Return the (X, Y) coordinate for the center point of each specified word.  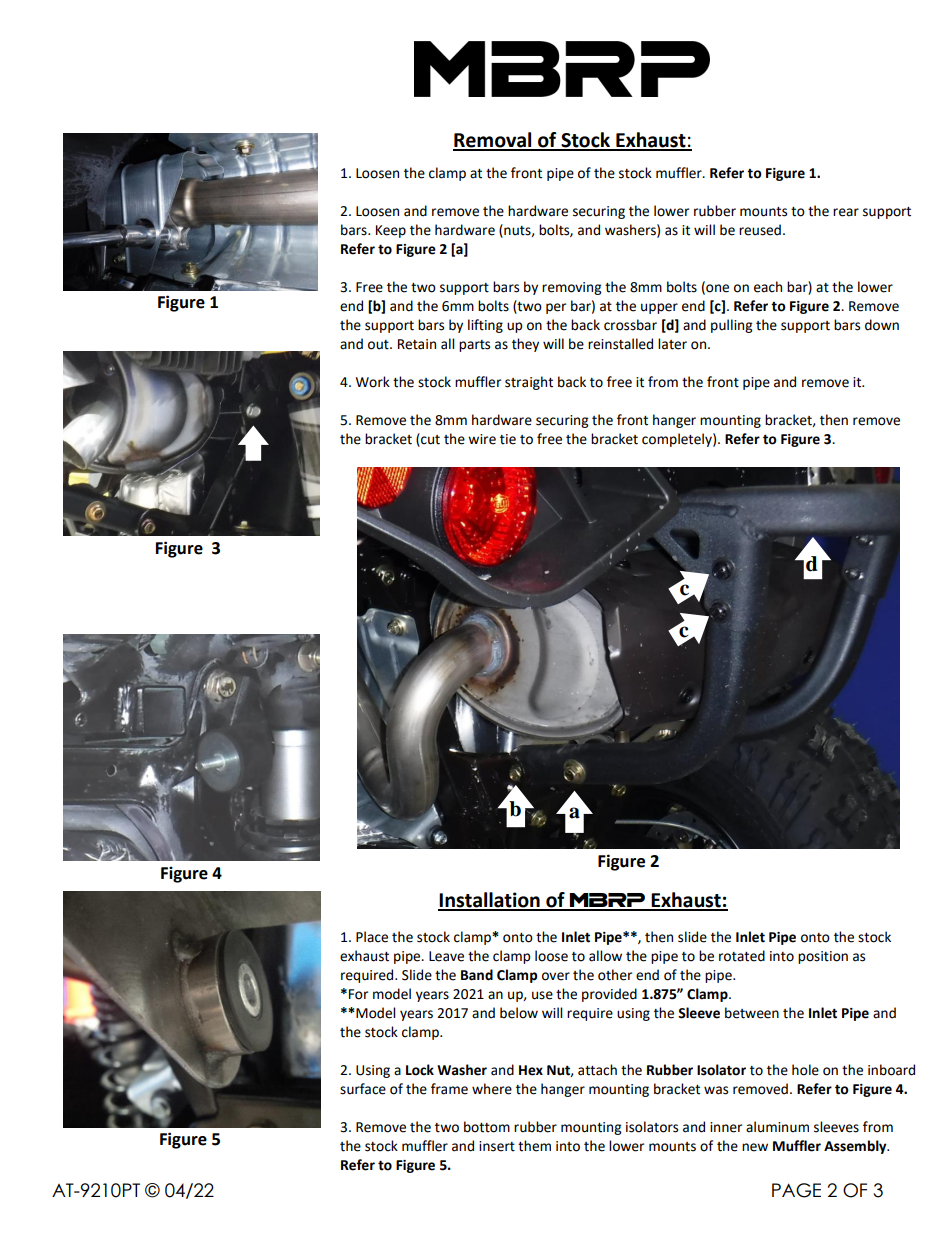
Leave (446, 956)
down (882, 325)
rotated (742, 956)
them (534, 1146)
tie (508, 439)
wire (482, 439)
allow (605, 956)
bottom (487, 1127)
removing (571, 288)
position (823, 957)
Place (372, 937)
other (615, 975)
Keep (391, 231)
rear (846, 212)
